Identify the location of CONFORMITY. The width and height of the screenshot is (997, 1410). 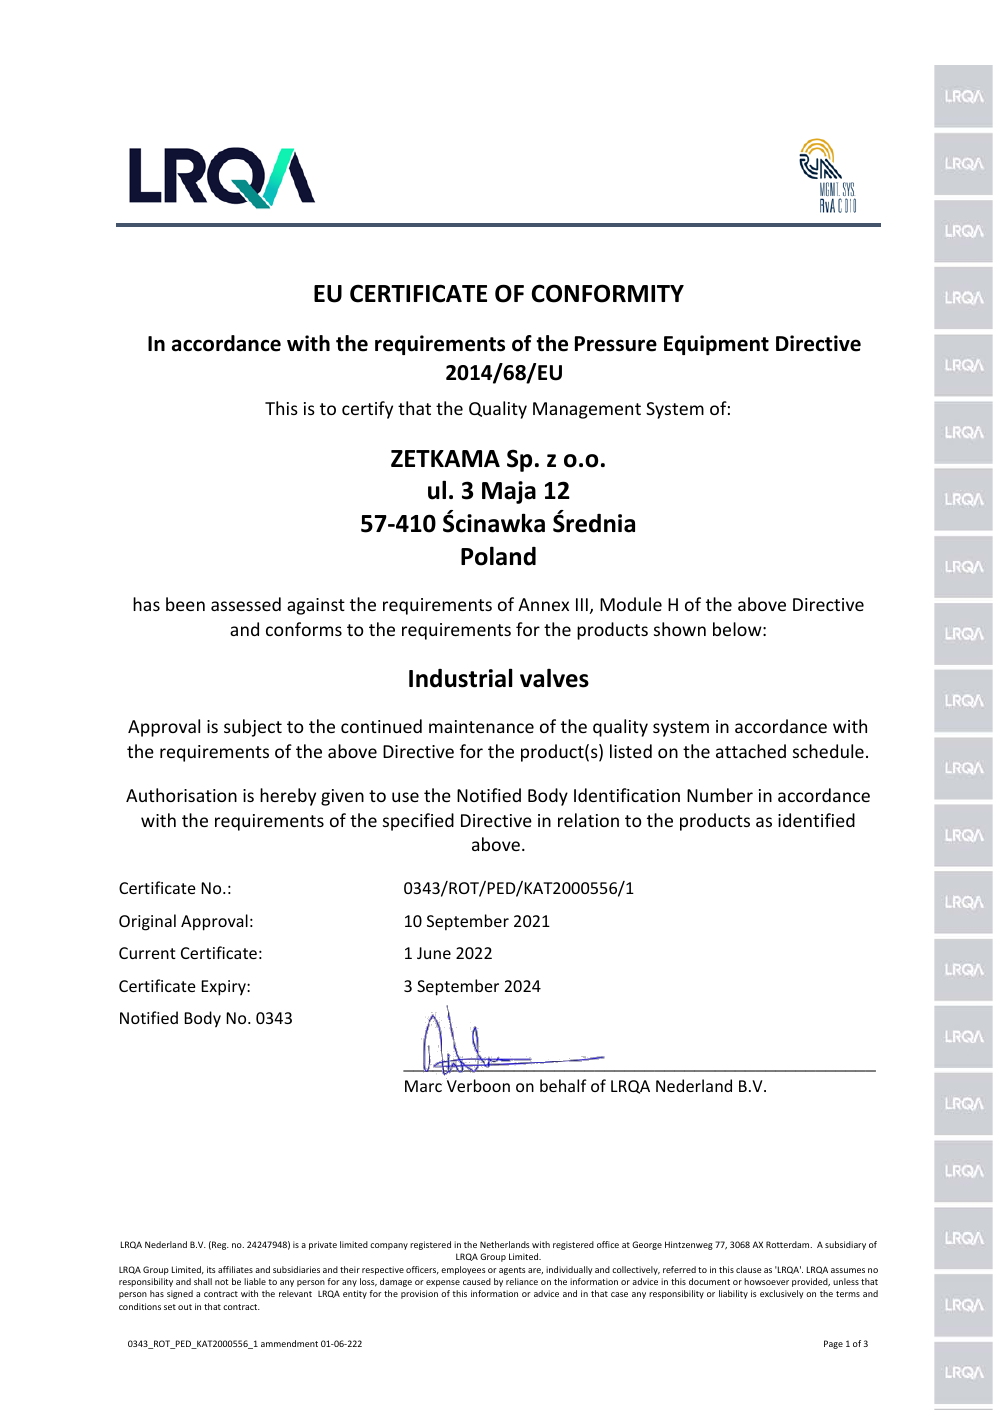
(608, 293).
